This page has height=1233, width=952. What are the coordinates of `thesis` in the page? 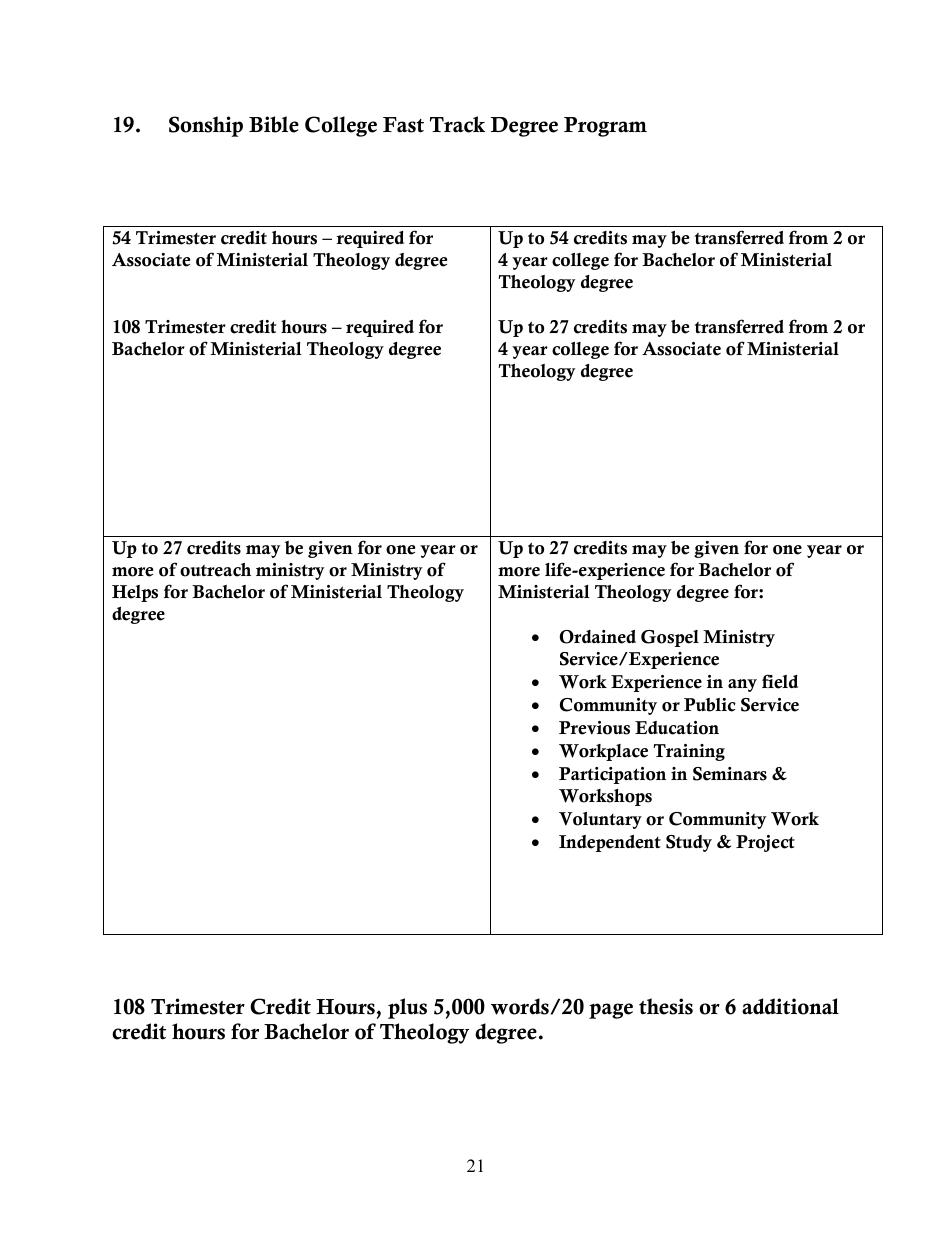 It's located at (666, 1006).
